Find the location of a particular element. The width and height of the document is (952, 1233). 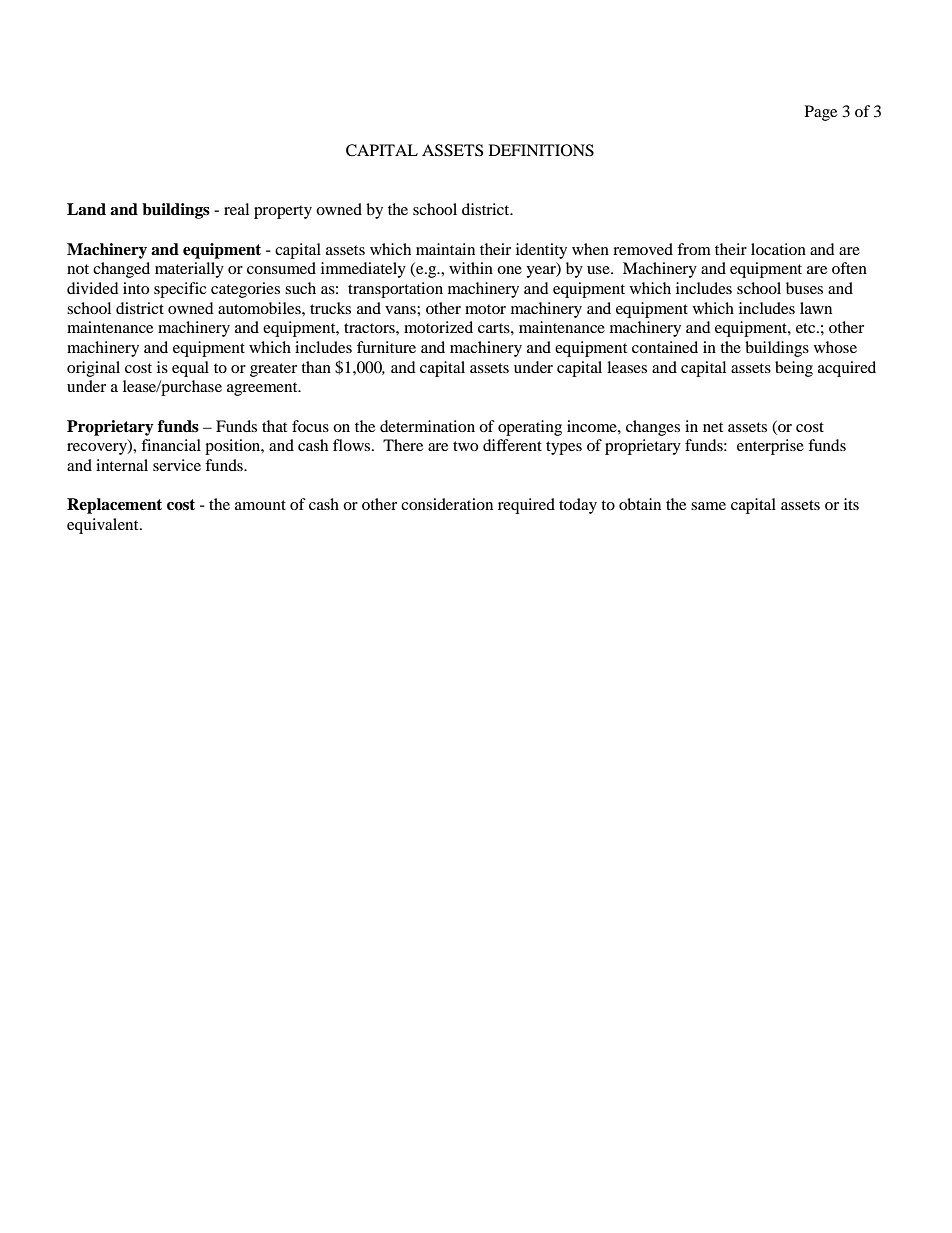

same is located at coordinates (708, 506).
